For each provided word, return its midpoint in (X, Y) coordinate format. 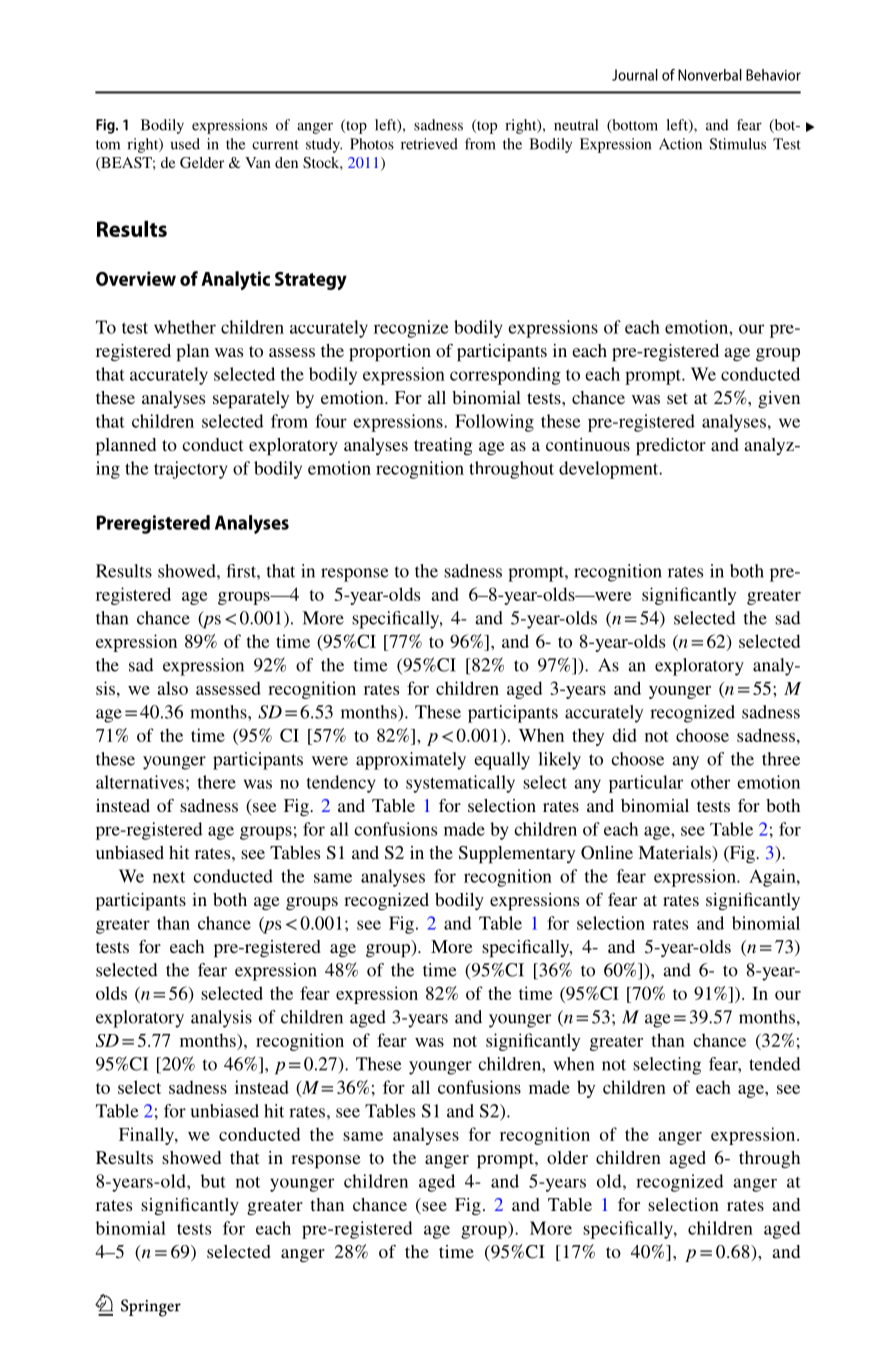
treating (443, 446)
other (710, 782)
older (567, 1157)
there (217, 782)
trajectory (190, 470)
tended (775, 1064)
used (185, 144)
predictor (671, 447)
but (213, 1181)
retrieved (429, 144)
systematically (460, 784)
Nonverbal (710, 75)
